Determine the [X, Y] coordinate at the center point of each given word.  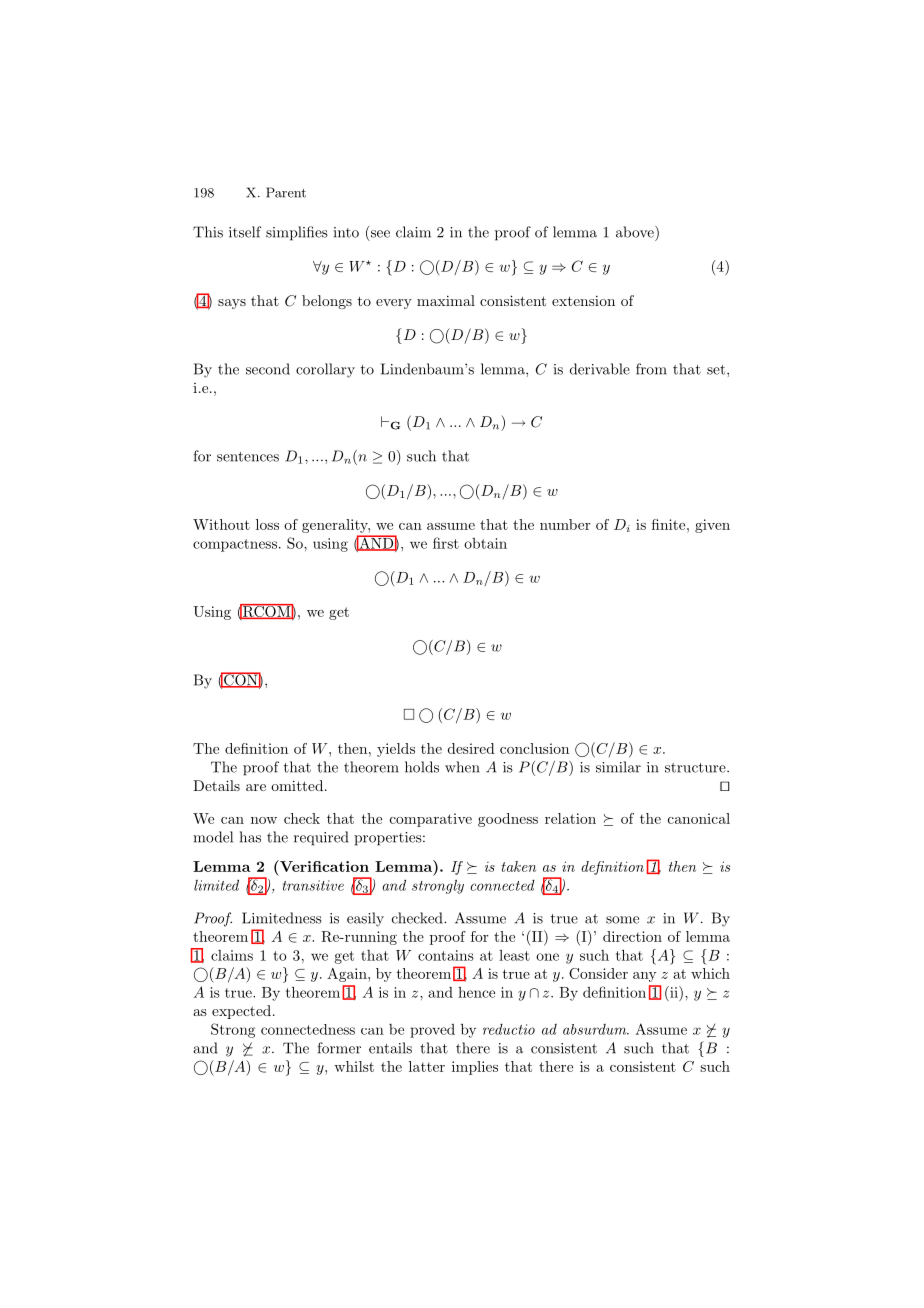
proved [432, 1031]
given [712, 526]
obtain [485, 543]
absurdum [596, 1029]
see [380, 234]
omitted [298, 785]
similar [618, 767]
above [636, 232]
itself [245, 232]
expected [241, 1012]
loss [267, 524]
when [462, 767]
